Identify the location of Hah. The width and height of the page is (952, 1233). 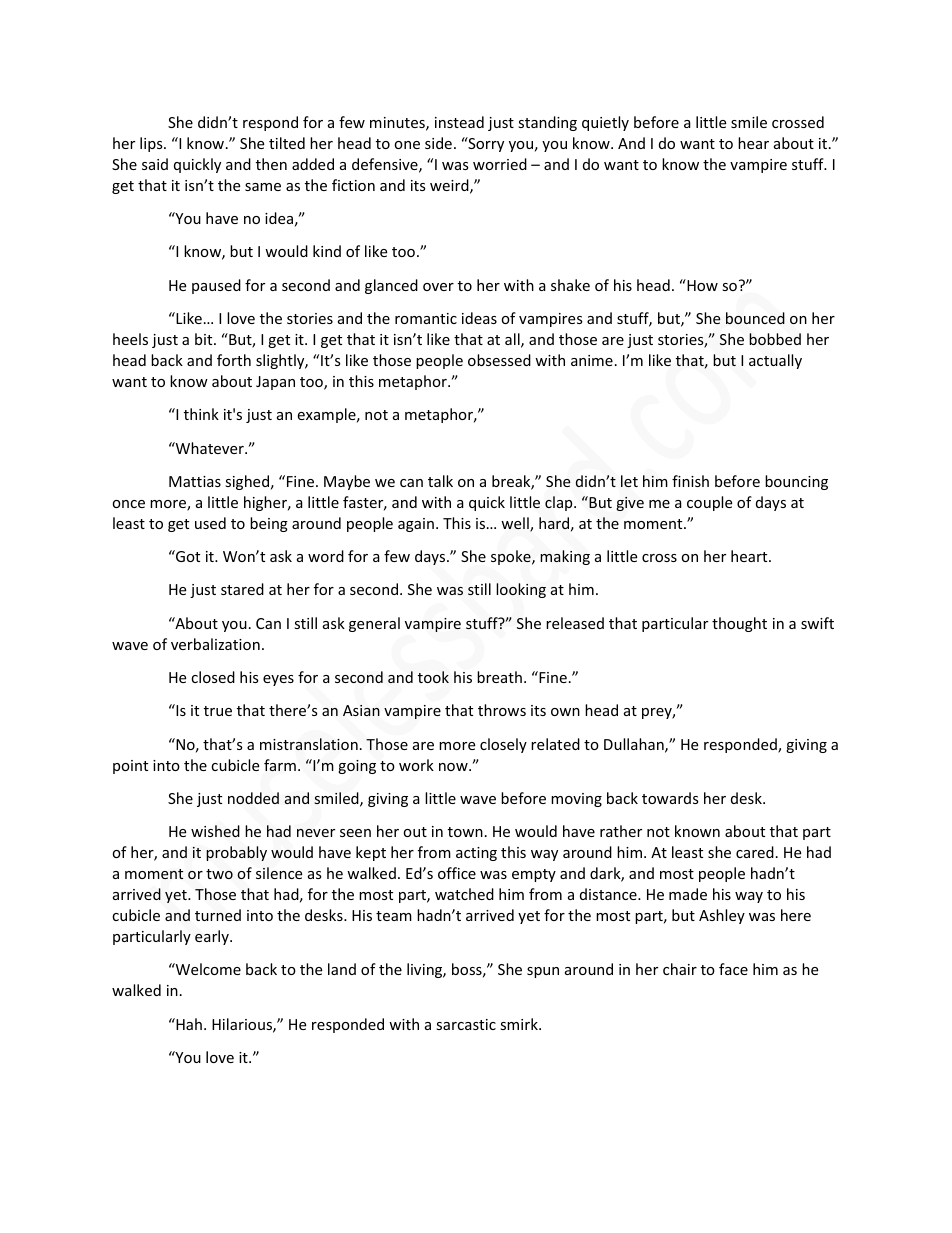
(188, 1024).
